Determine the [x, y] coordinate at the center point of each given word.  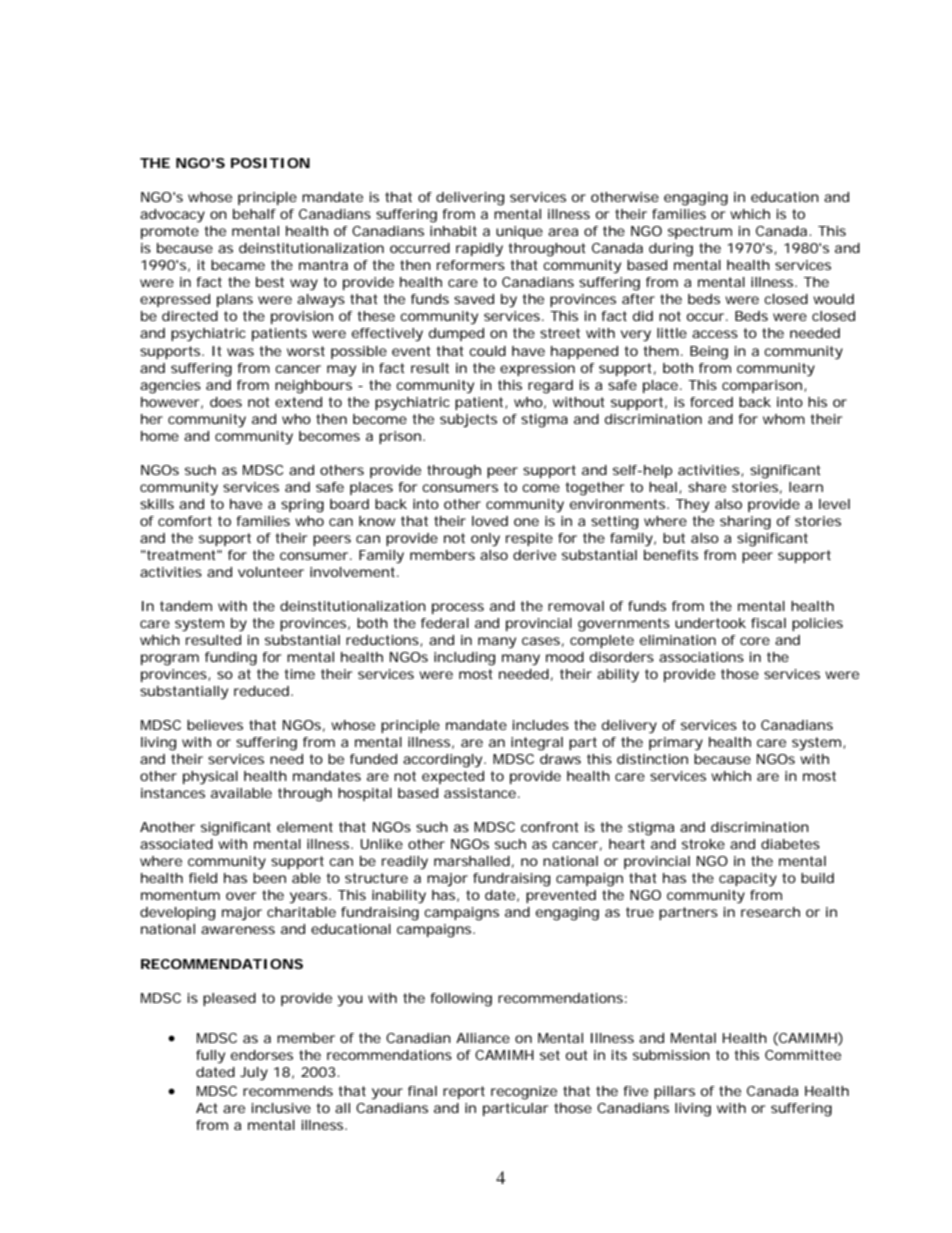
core [755, 641]
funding [231, 659]
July [254, 1074]
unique [519, 232]
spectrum [700, 232]
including [464, 659]
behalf [254, 214]
